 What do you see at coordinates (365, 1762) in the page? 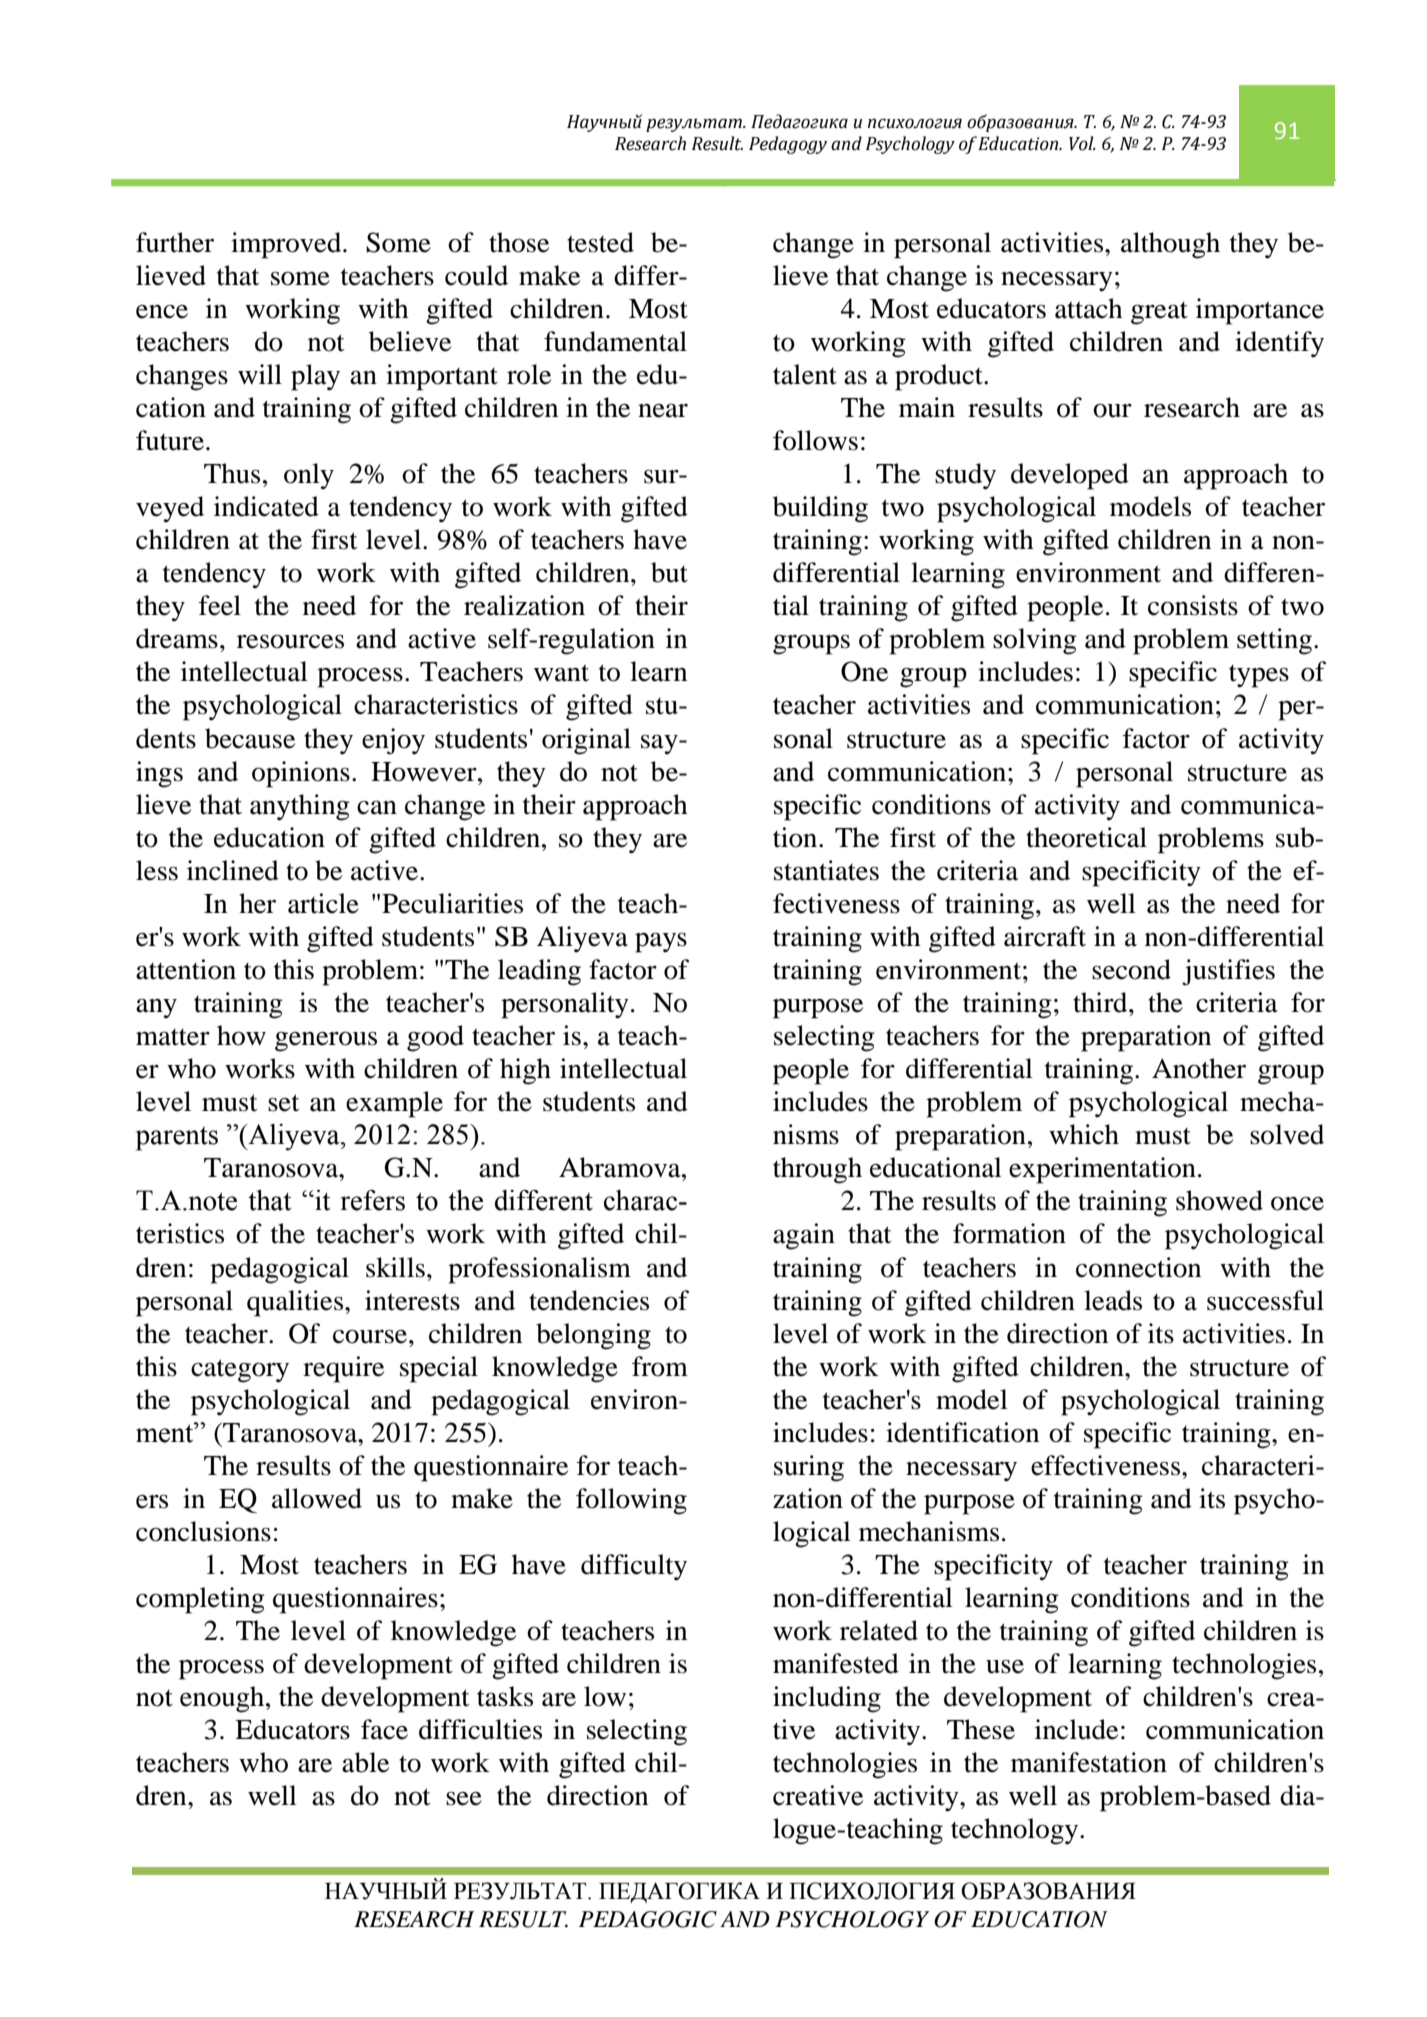
I see `able` at bounding box center [365, 1762].
